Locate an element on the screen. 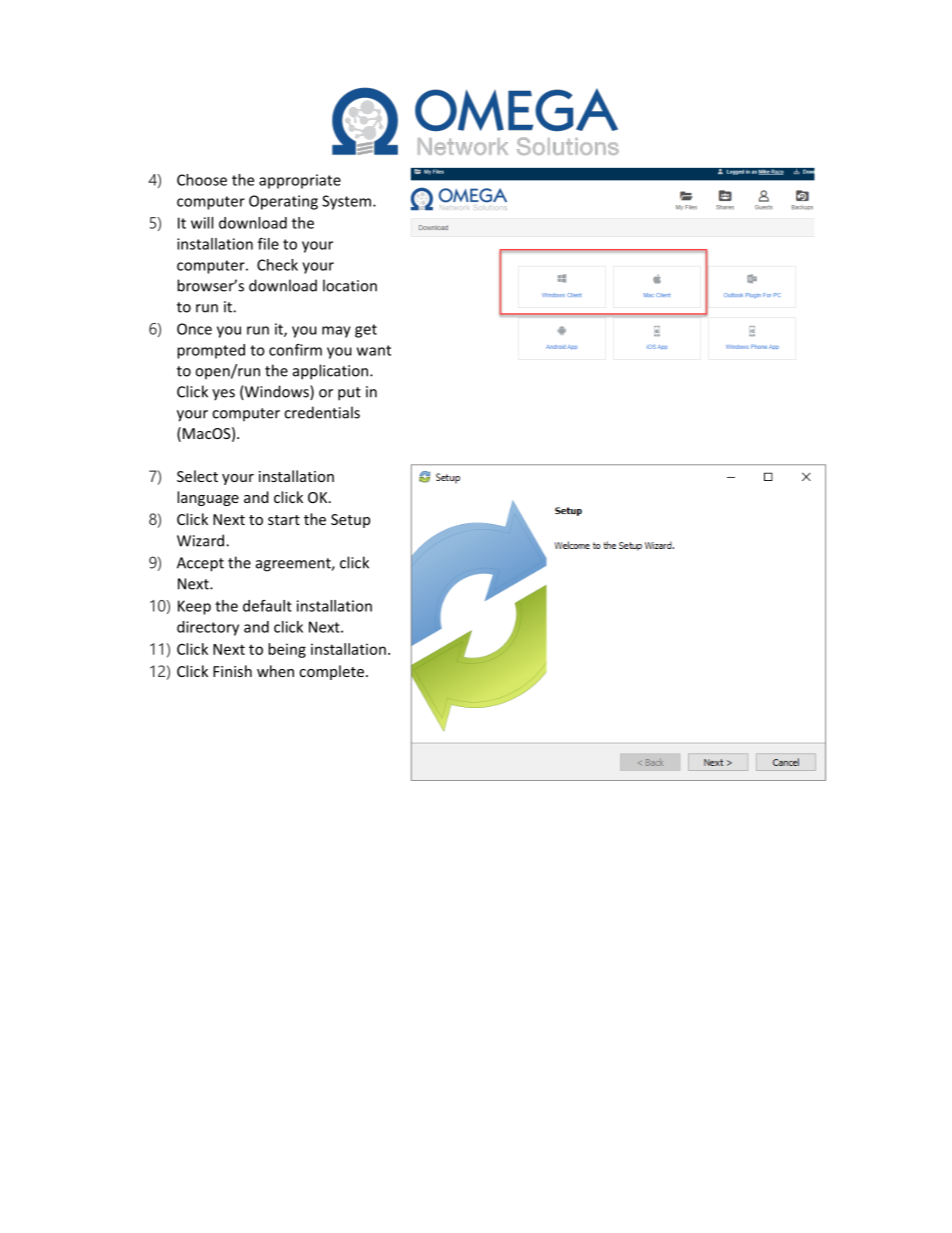 The image size is (952, 1233). get is located at coordinates (366, 331).
